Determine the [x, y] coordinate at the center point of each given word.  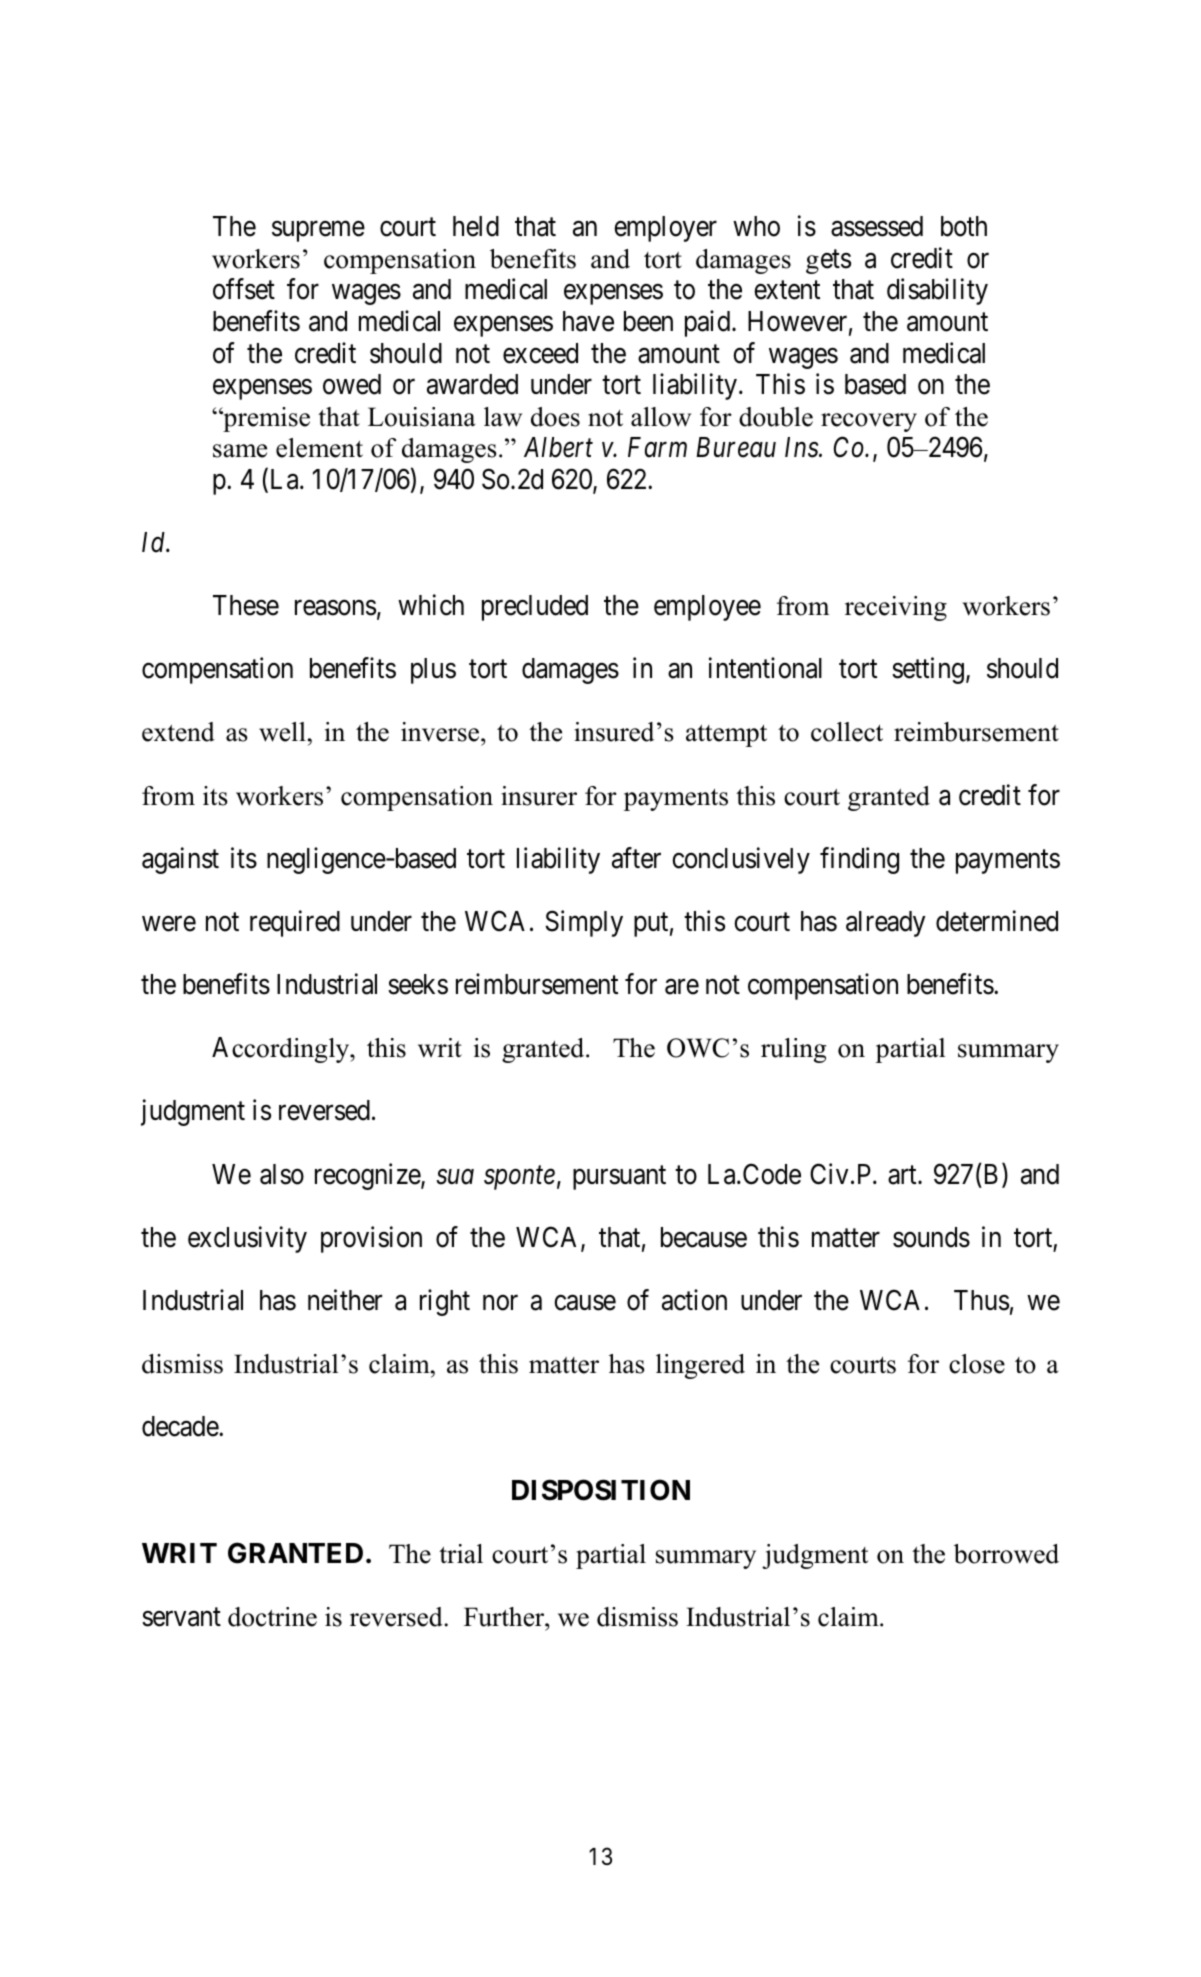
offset [244, 289]
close [977, 1364]
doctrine [272, 1617]
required [295, 923]
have [588, 321]
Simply [584, 923]
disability [937, 292]
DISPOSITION [601, 1490]
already [885, 924]
